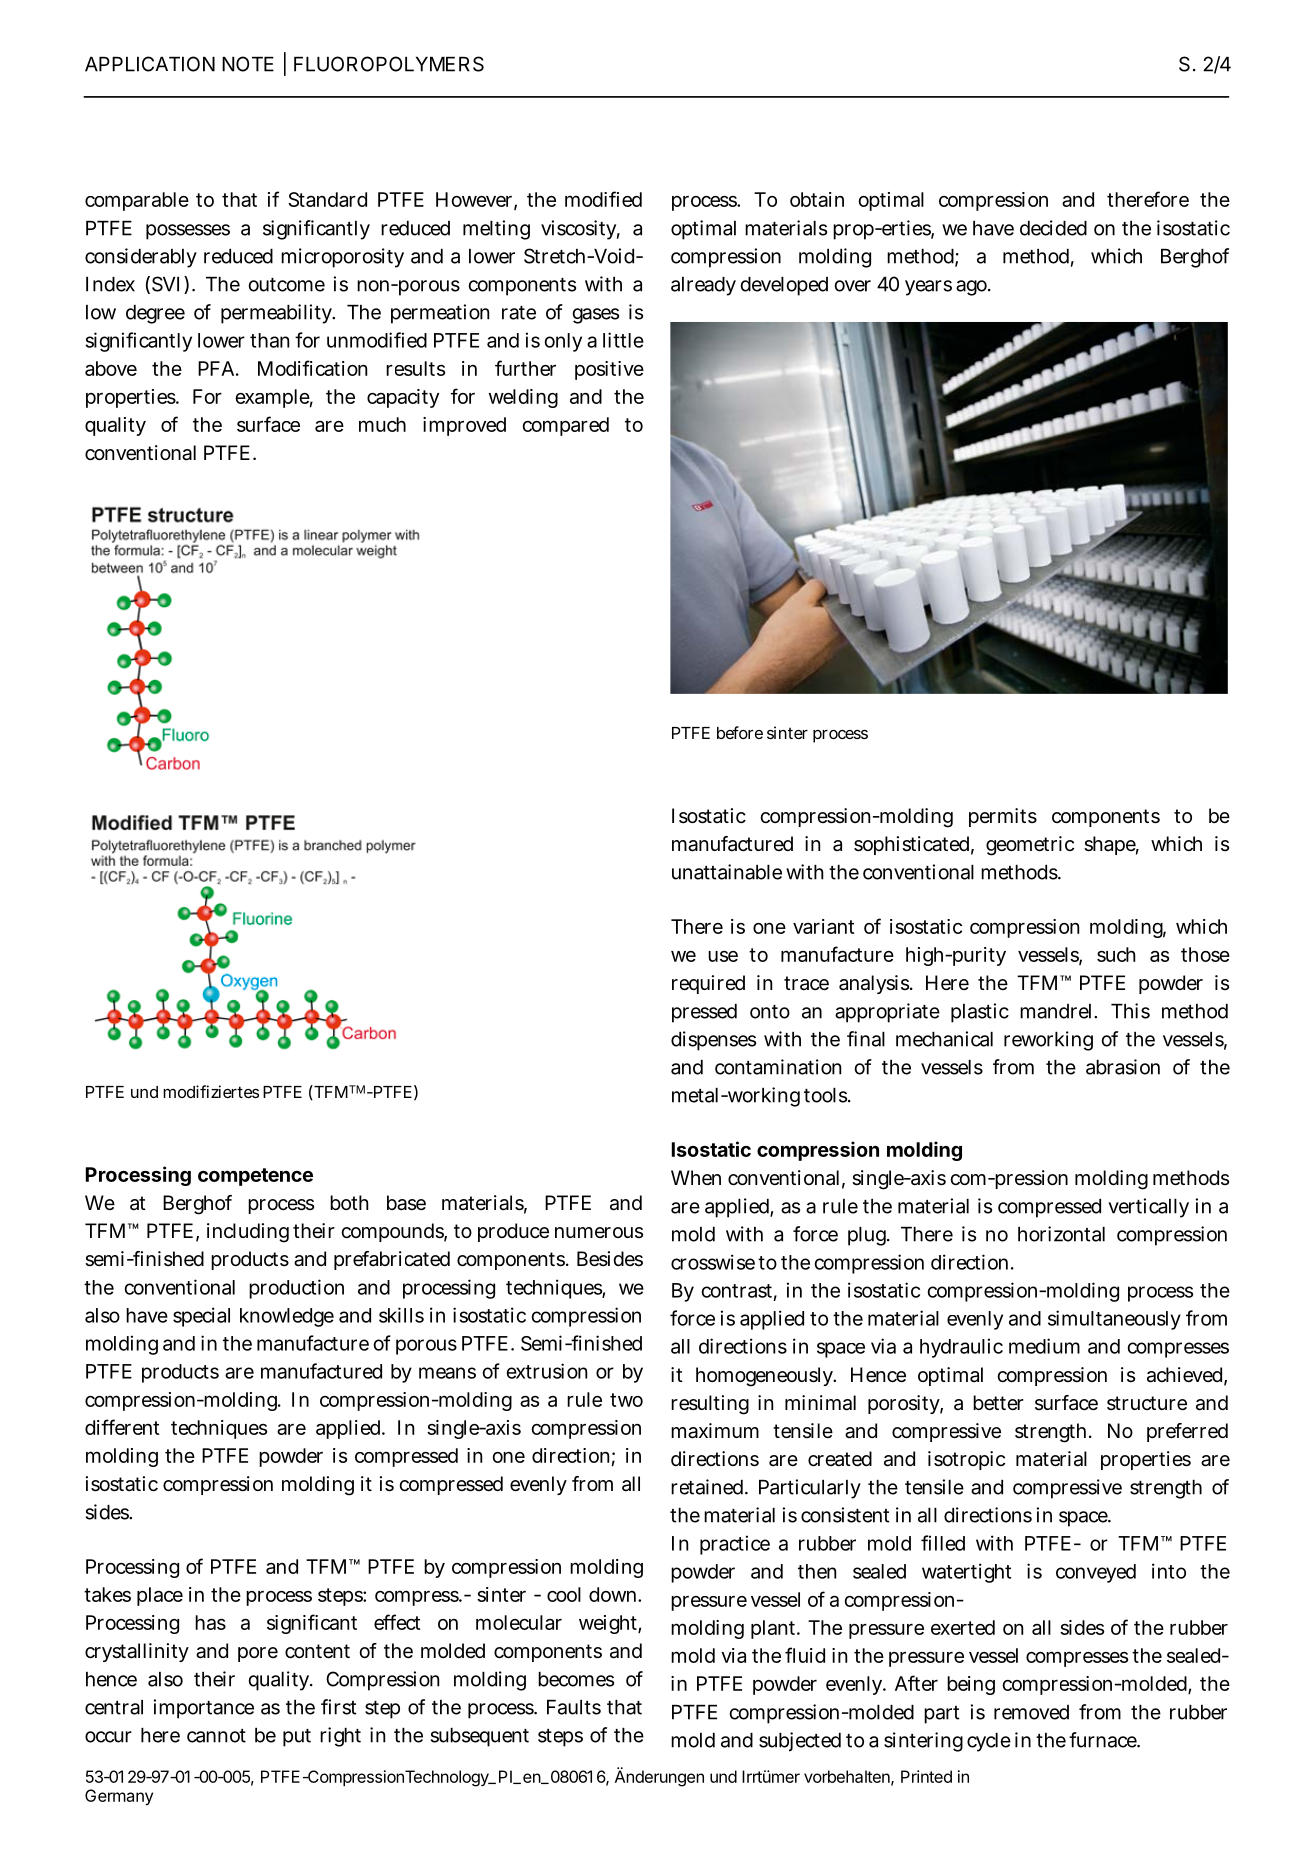  I want to click on decided, so click(1053, 228).
